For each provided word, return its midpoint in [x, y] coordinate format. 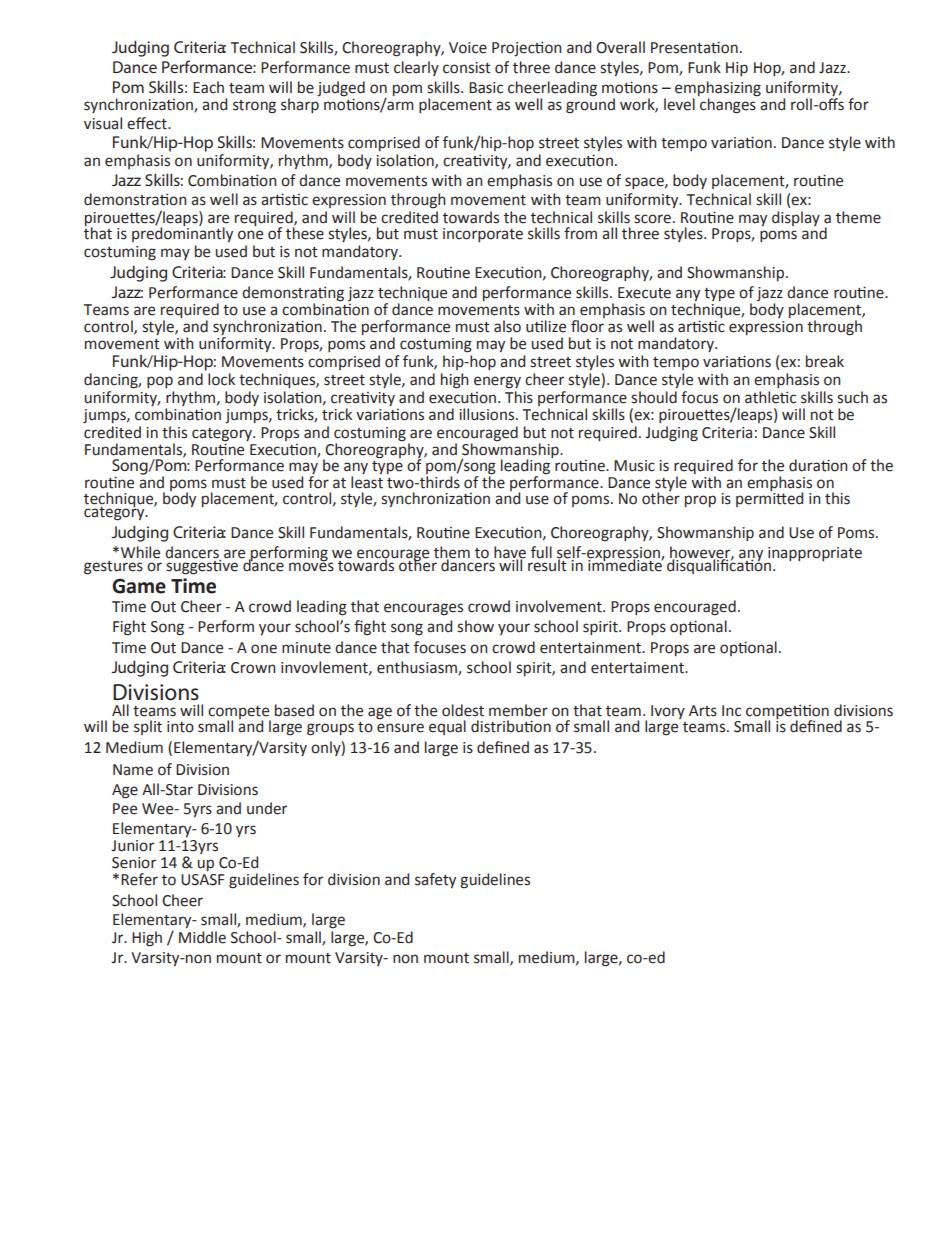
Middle [202, 937]
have [510, 553]
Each [208, 87]
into [180, 727]
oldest [463, 710]
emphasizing [718, 89]
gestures [113, 568]
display [796, 218]
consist [467, 68]
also [507, 326]
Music [634, 466]
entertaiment [638, 668]
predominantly [182, 233]
